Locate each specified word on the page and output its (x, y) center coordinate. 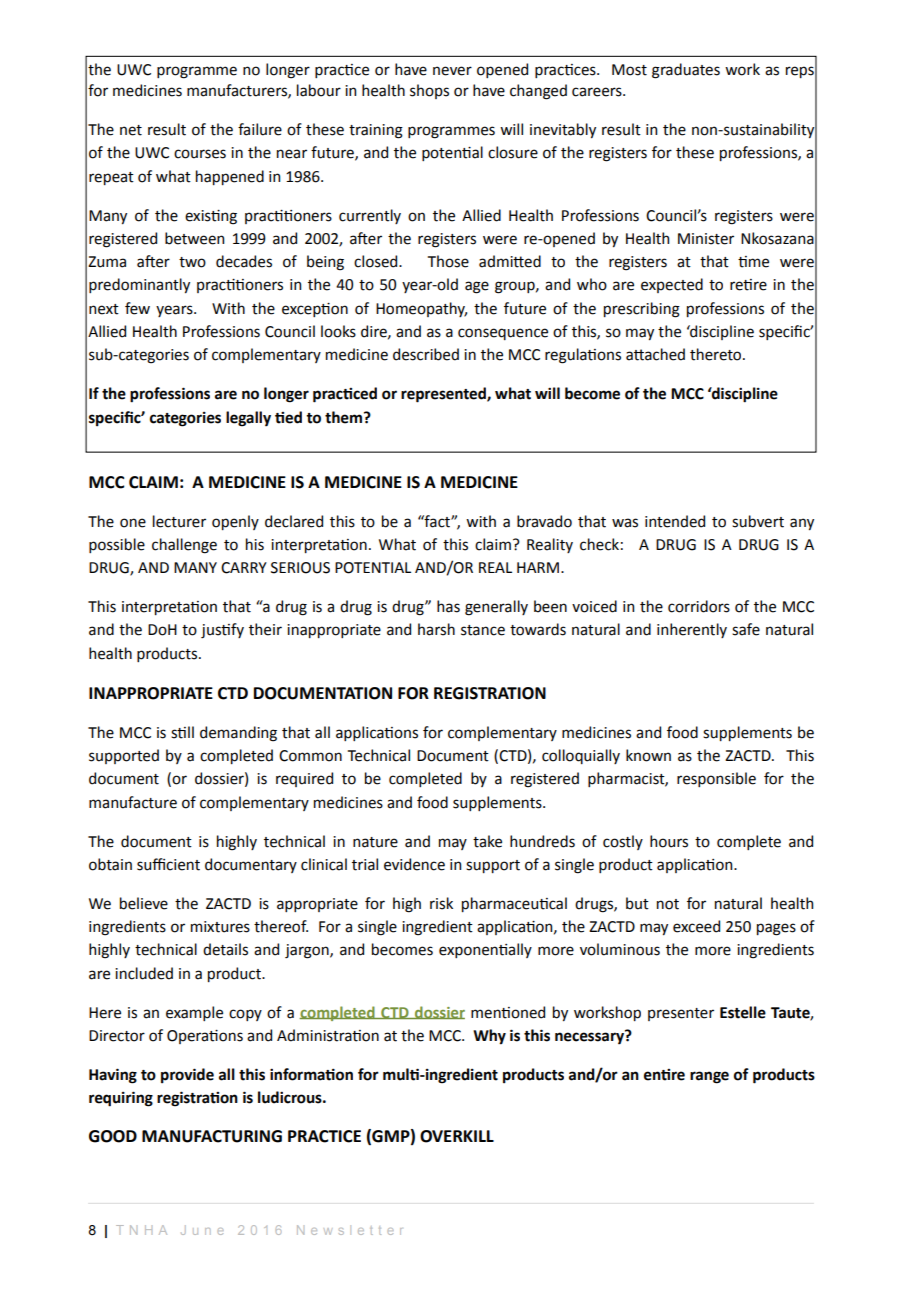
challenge (184, 546)
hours (669, 841)
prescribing (642, 310)
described (426, 354)
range (709, 1077)
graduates (686, 71)
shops (429, 91)
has (448, 606)
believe (144, 903)
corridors (699, 606)
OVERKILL (457, 1136)
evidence (414, 864)
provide (187, 1075)
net (131, 130)
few (137, 308)
